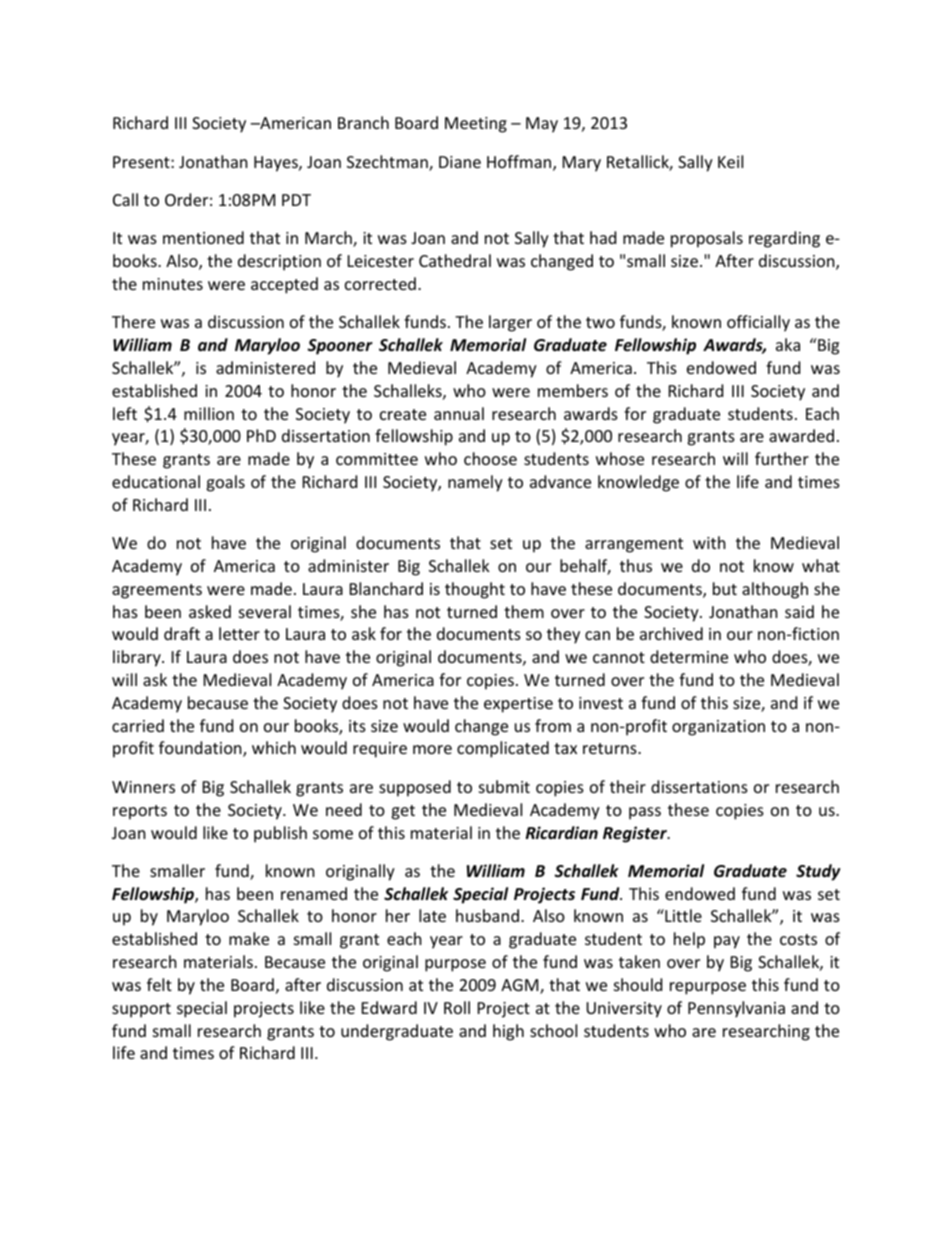 The image size is (952, 1233). What do you see at coordinates (457, 1007) in the page?
I see `Roll` at bounding box center [457, 1007].
